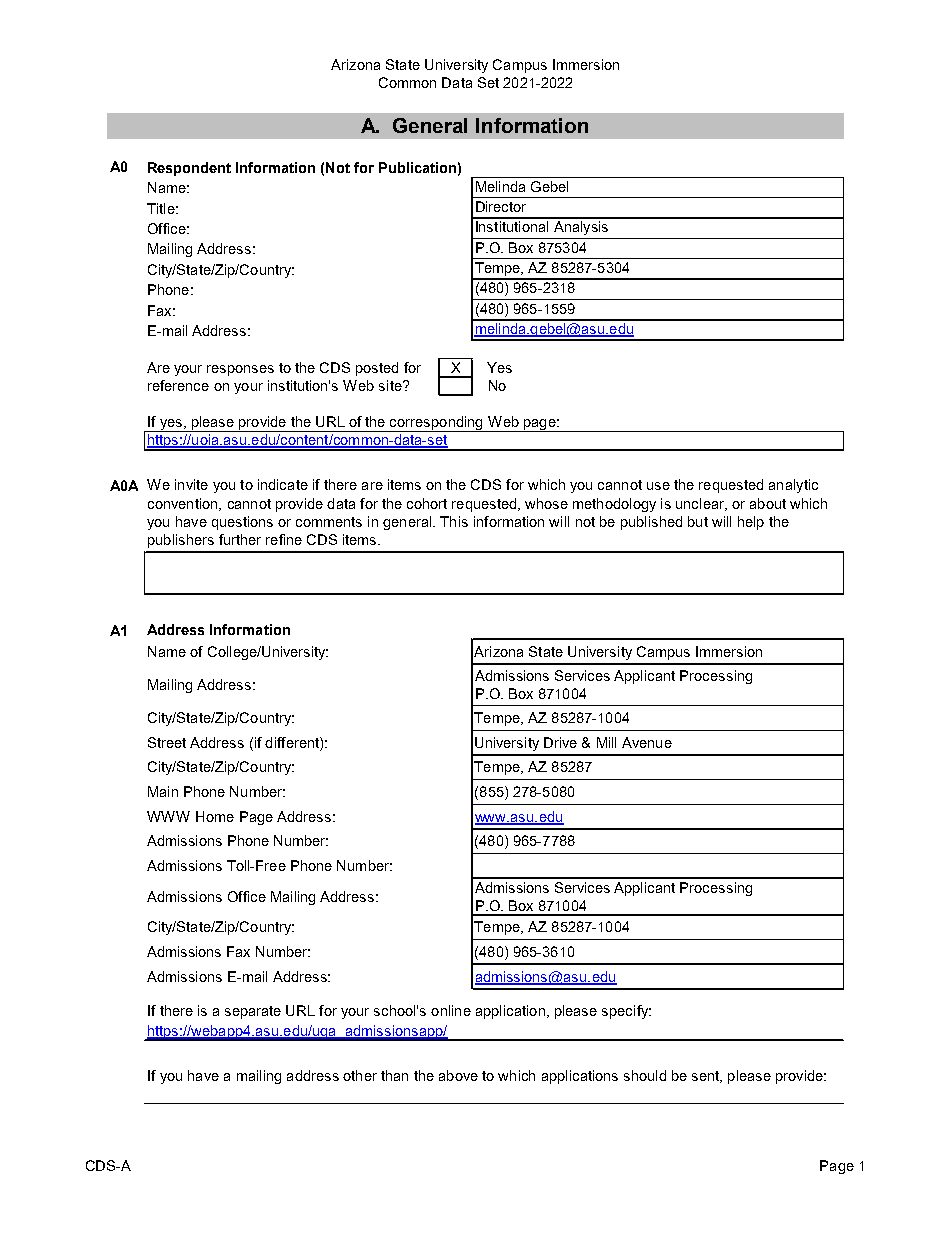 The image size is (952, 1233). What do you see at coordinates (560, 742) in the image?
I see `Drive` at bounding box center [560, 742].
